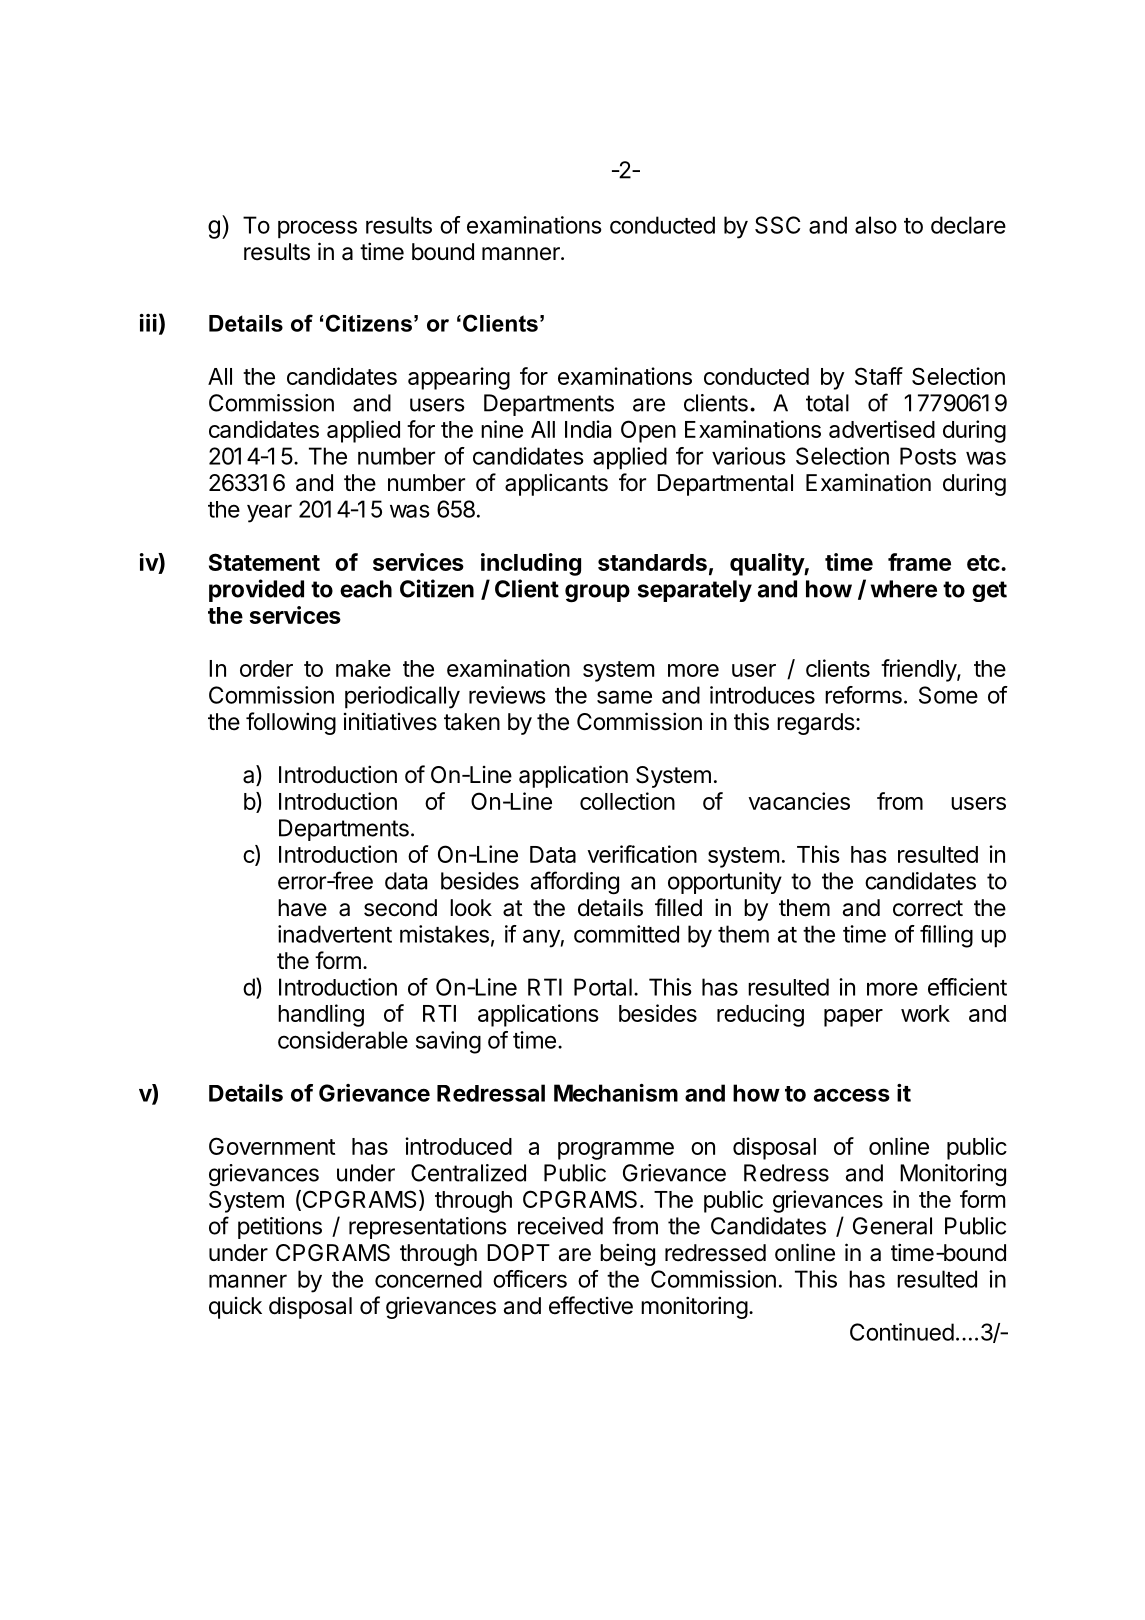 The width and height of the screenshot is (1145, 1620). What do you see at coordinates (946, 936) in the screenshot?
I see `filling` at bounding box center [946, 936].
